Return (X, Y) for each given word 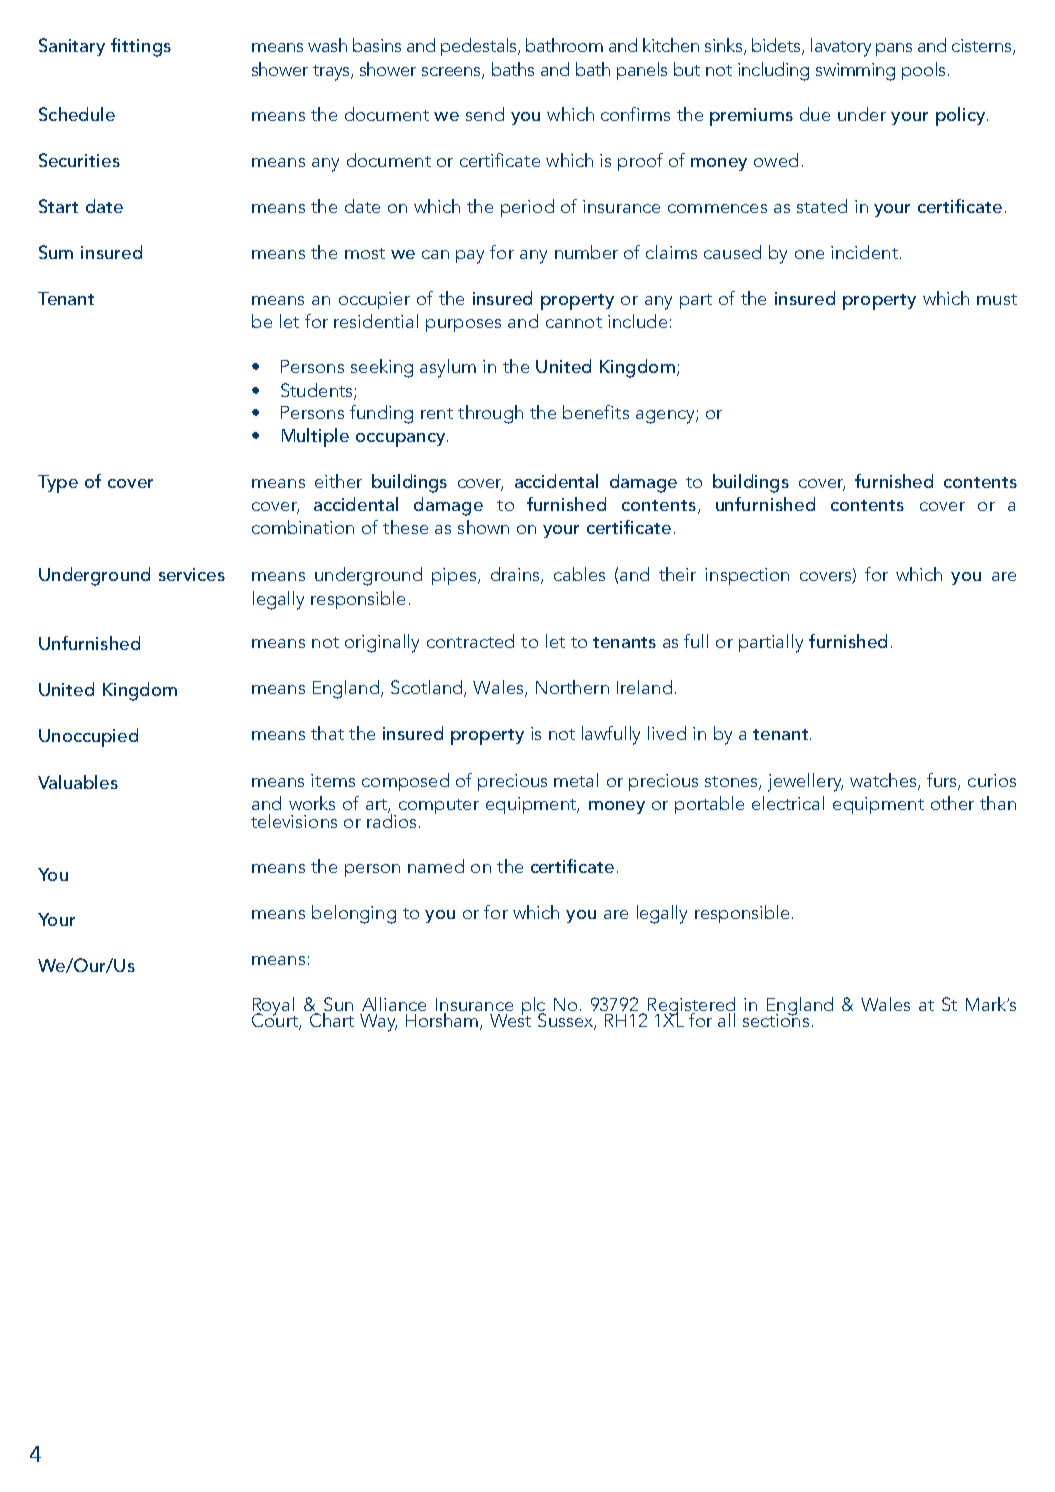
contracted (470, 641)
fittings (141, 47)
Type (58, 484)
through (490, 414)
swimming (855, 72)
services (192, 574)
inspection (747, 576)
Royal (273, 1007)
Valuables (78, 782)
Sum (56, 252)
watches (884, 781)
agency (666, 417)
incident (864, 252)
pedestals (480, 47)
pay (470, 257)
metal (576, 780)
